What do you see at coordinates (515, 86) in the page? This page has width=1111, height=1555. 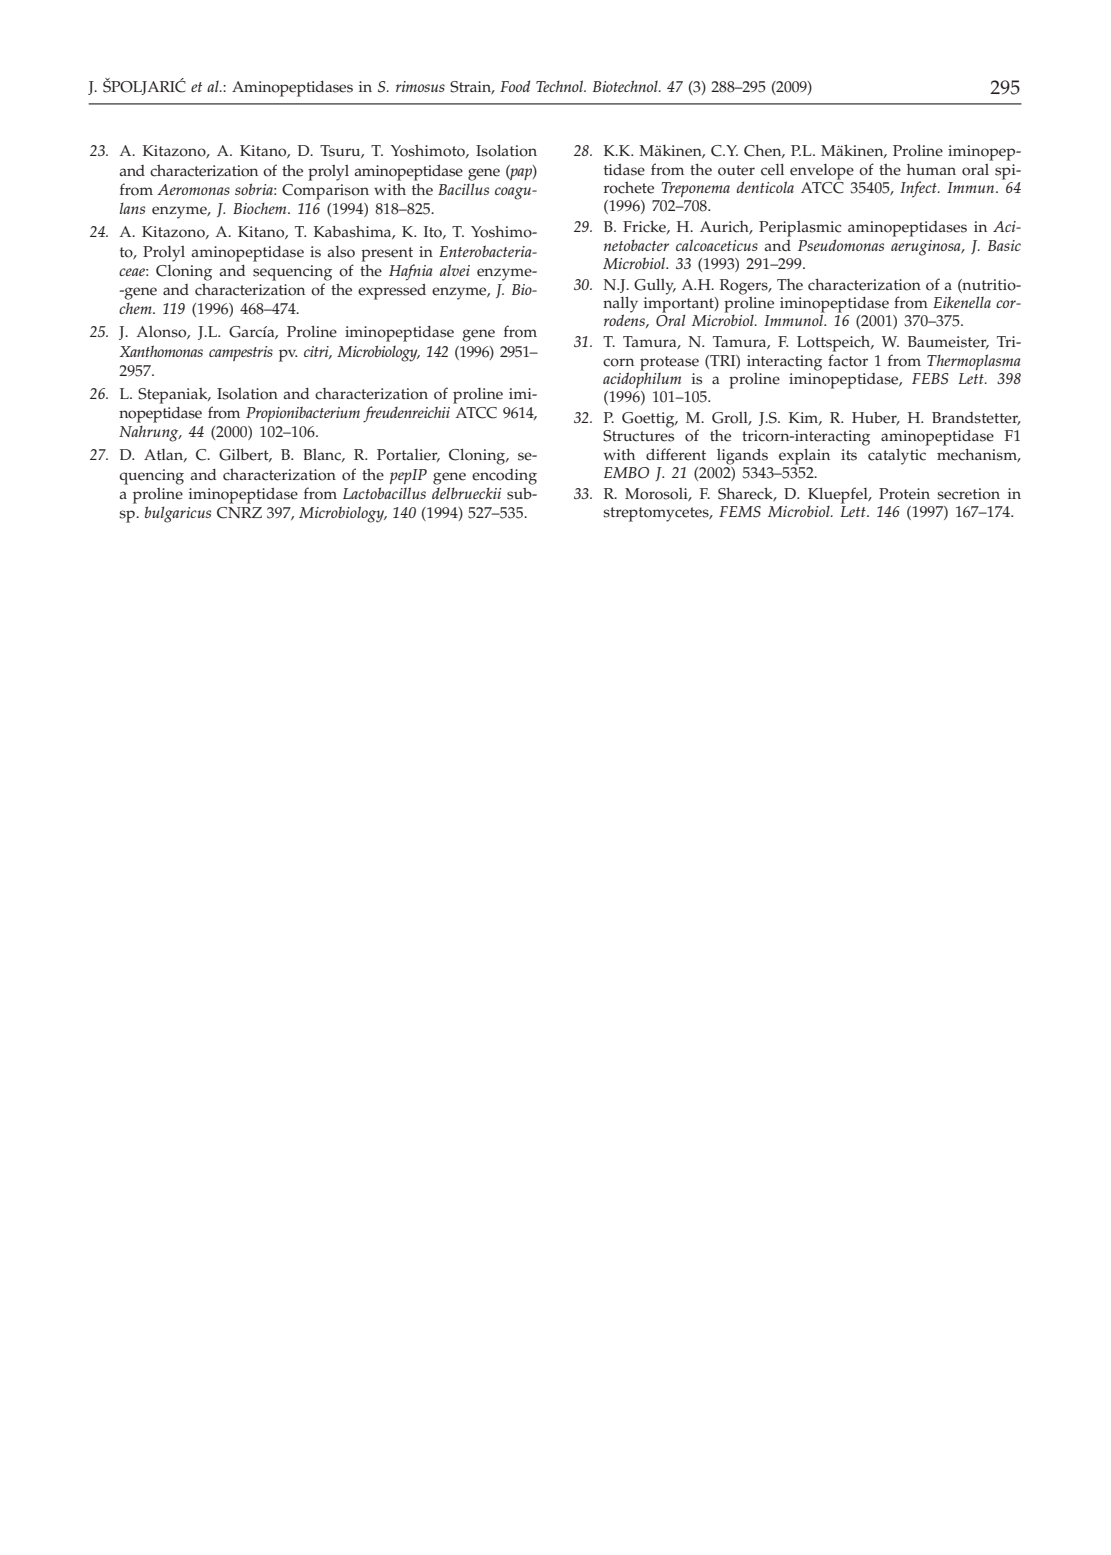 I see `Food` at bounding box center [515, 86].
